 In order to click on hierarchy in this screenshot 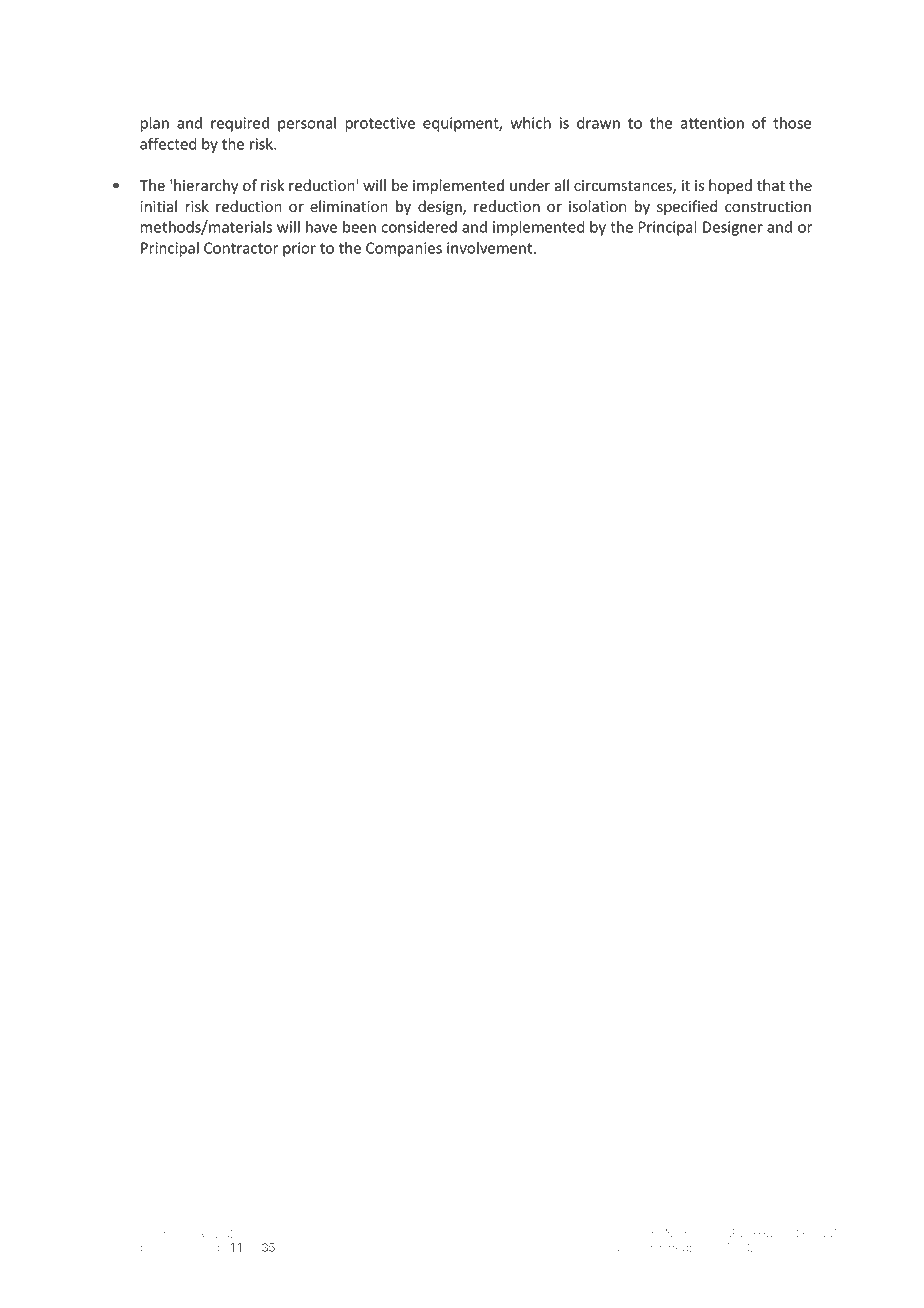, I will do `click(206, 186)`.
